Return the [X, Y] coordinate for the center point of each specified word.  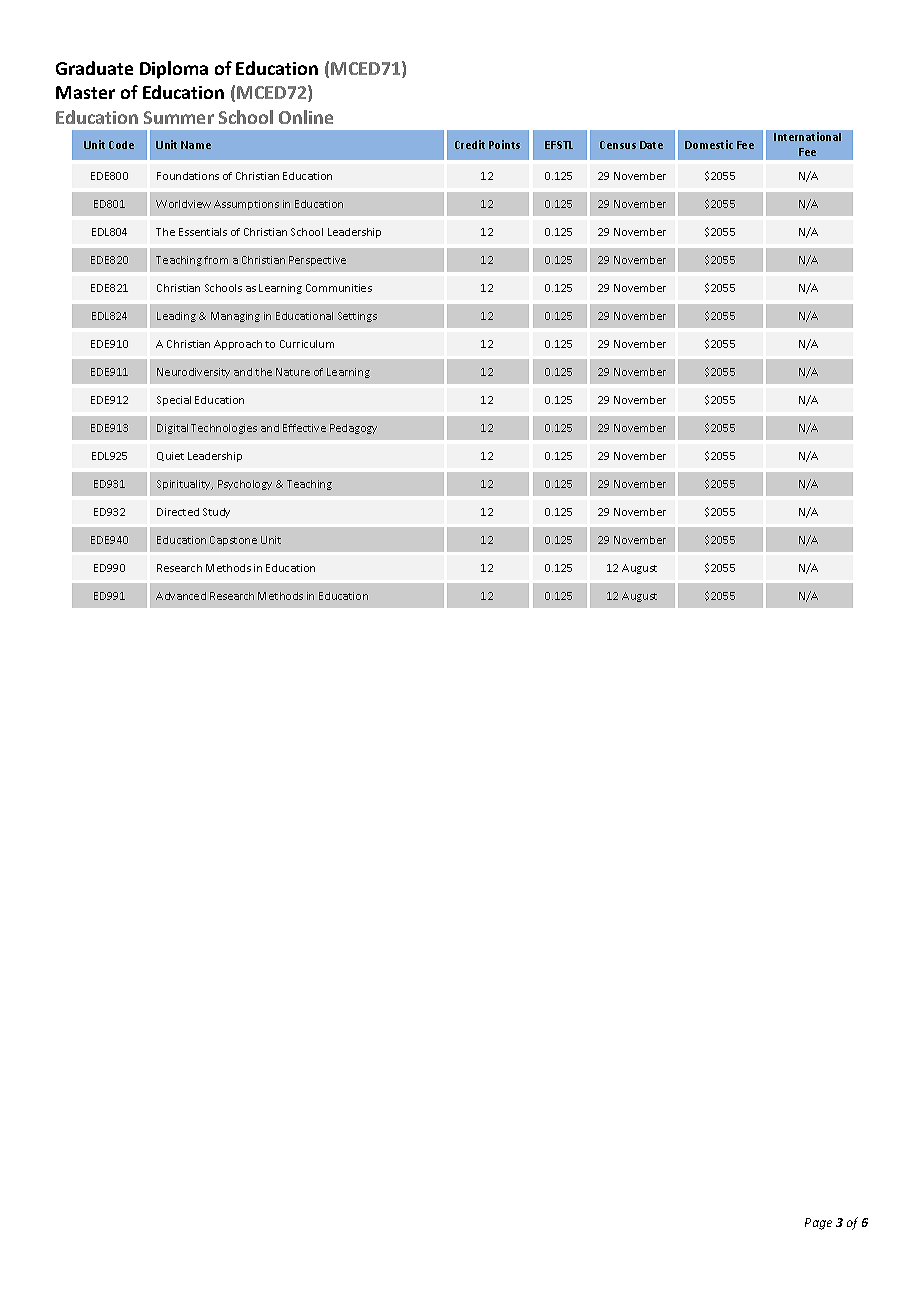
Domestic [709, 144]
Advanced [181, 596]
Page [818, 1224]
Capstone [233, 541]
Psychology [245, 485]
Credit [470, 144]
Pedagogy [353, 429]
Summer [179, 117]
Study [216, 513]
